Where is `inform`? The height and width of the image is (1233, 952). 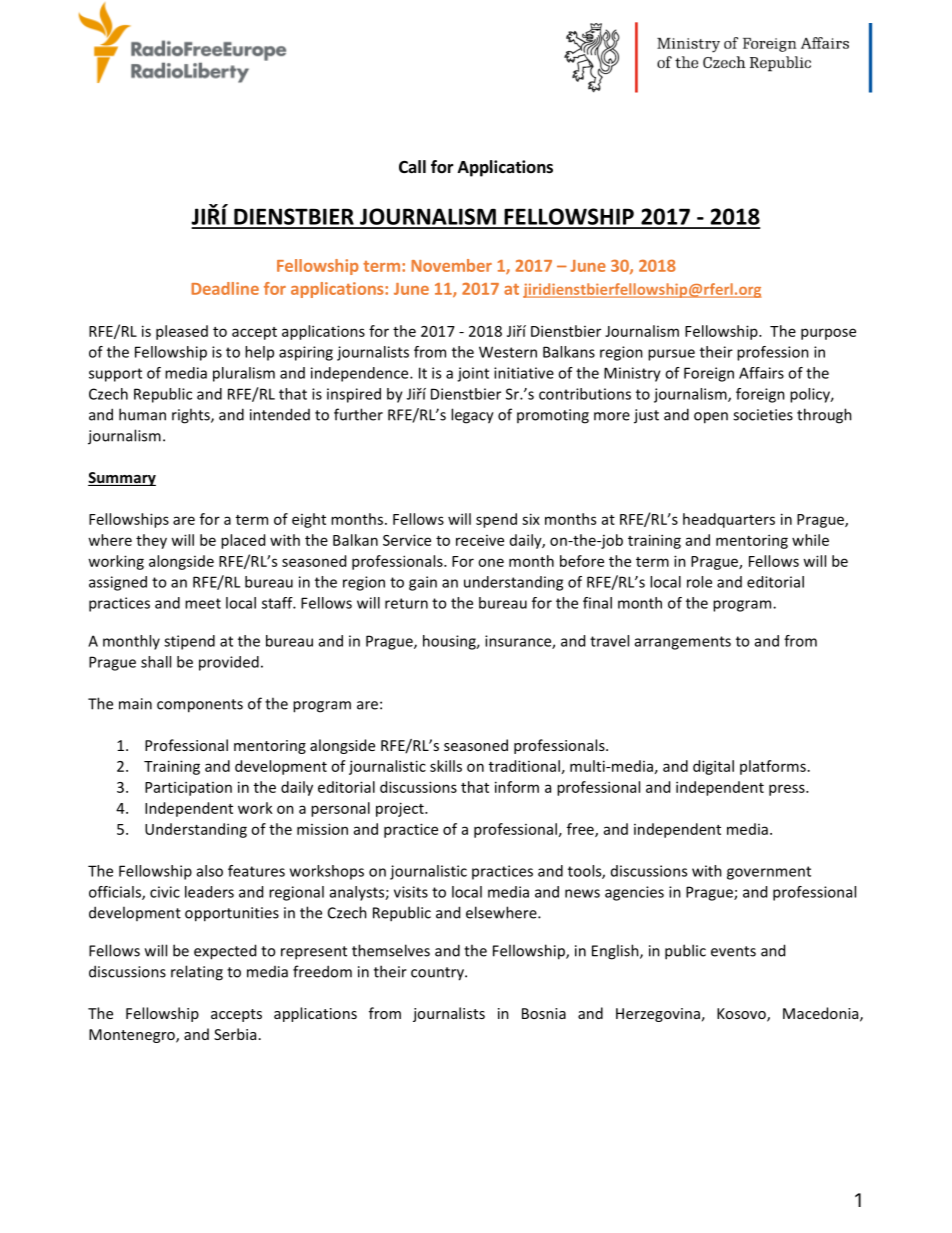 inform is located at coordinates (517, 787).
